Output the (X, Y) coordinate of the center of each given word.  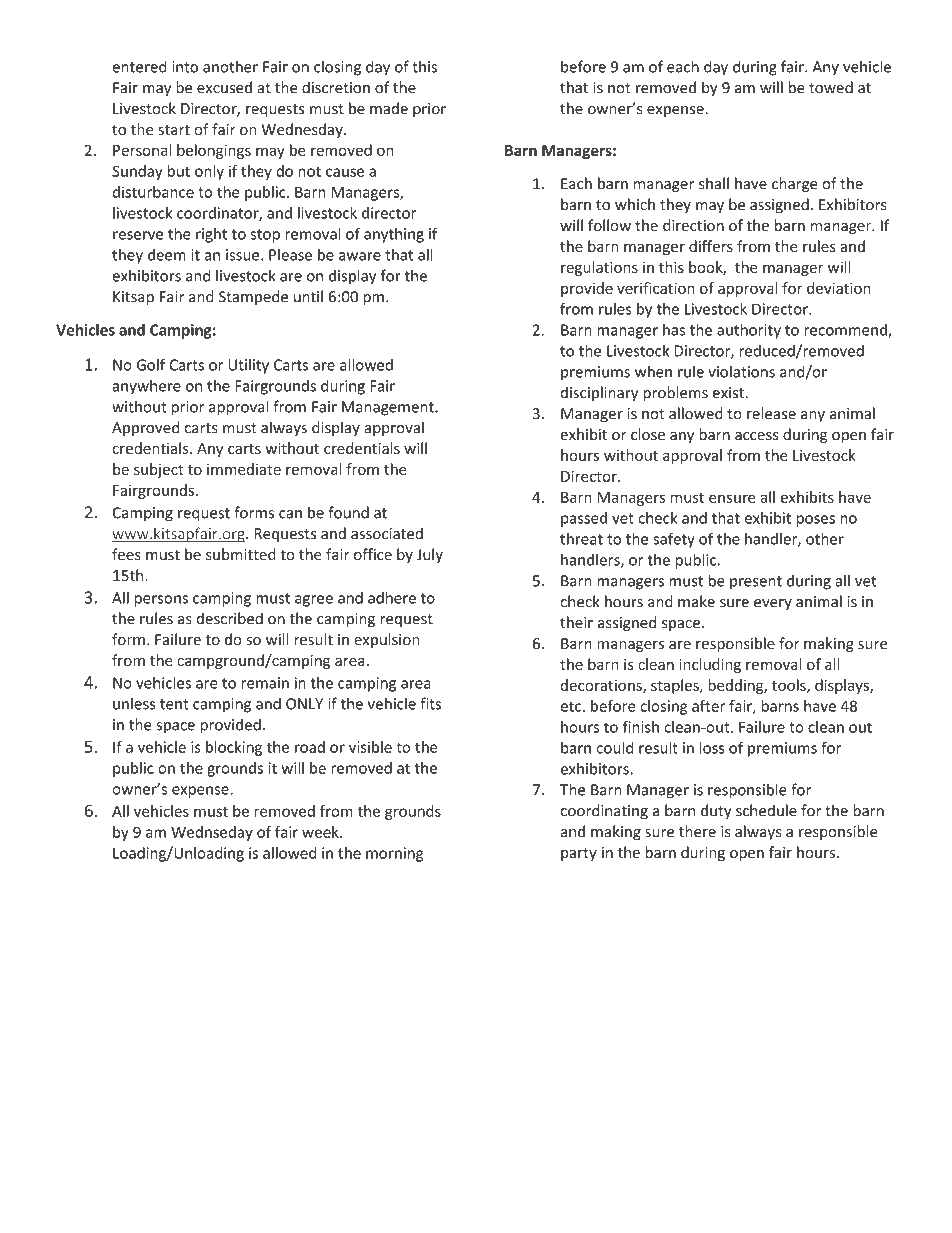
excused (224, 87)
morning (394, 854)
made (389, 108)
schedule (766, 810)
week (321, 832)
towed (831, 87)
